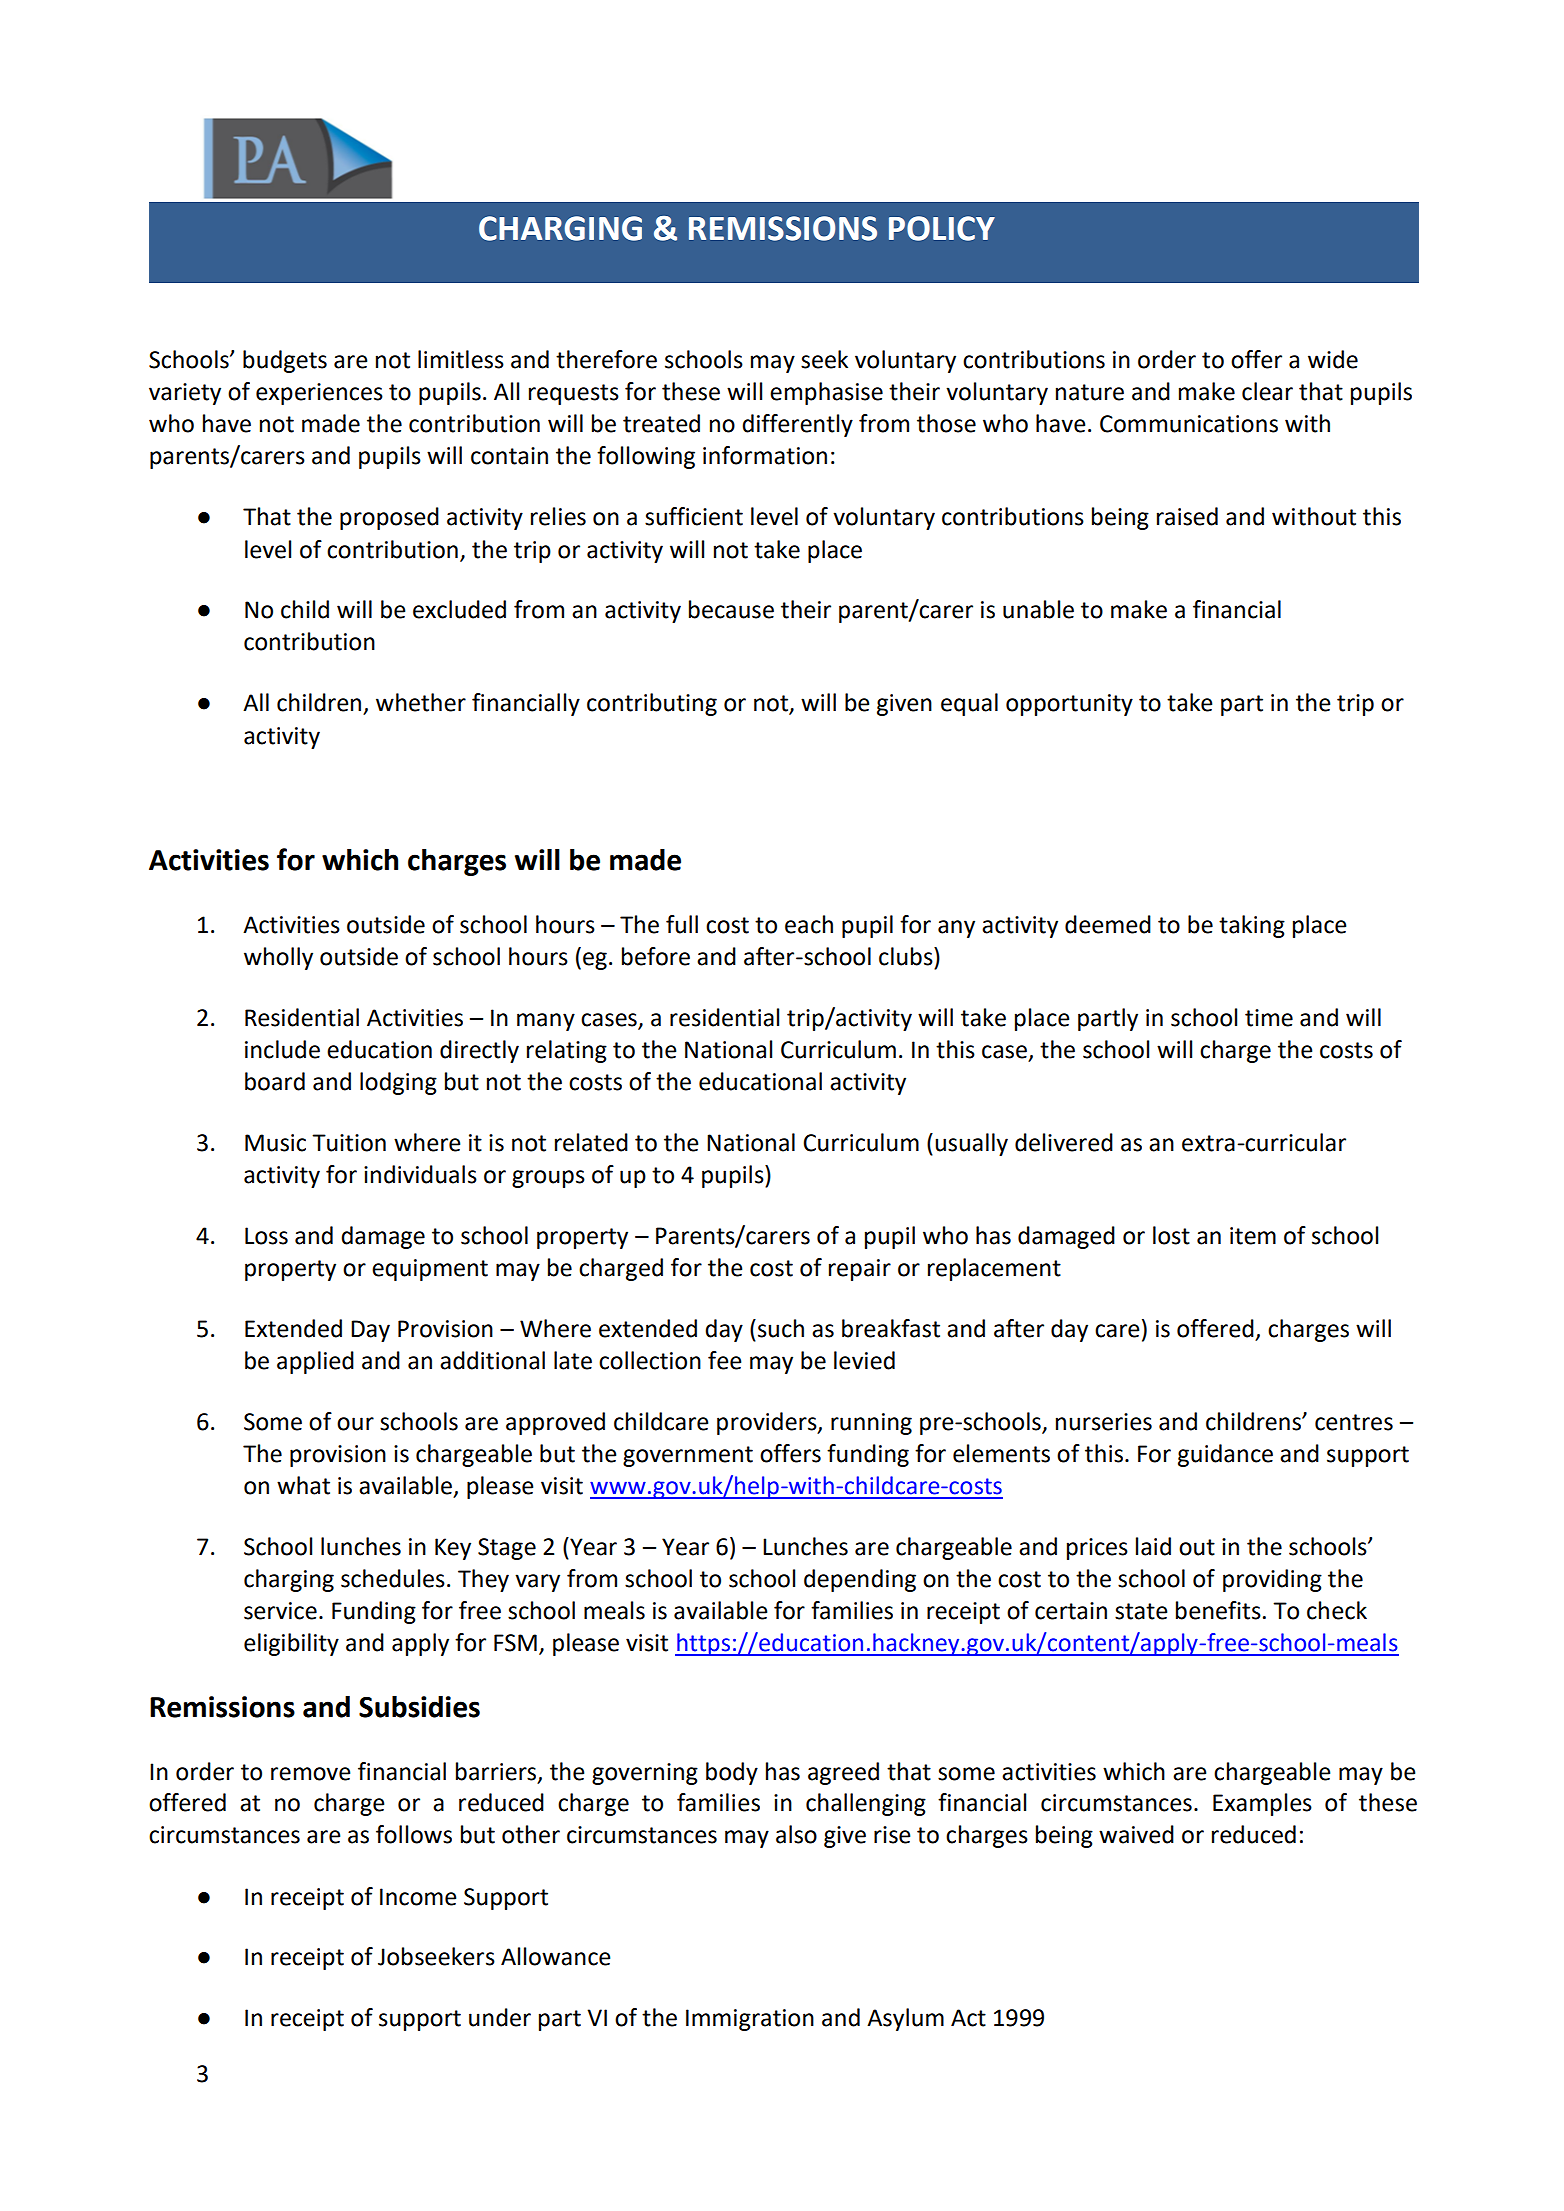 This screenshot has width=1564, height=2211. I want to click on clear, so click(1267, 391).
